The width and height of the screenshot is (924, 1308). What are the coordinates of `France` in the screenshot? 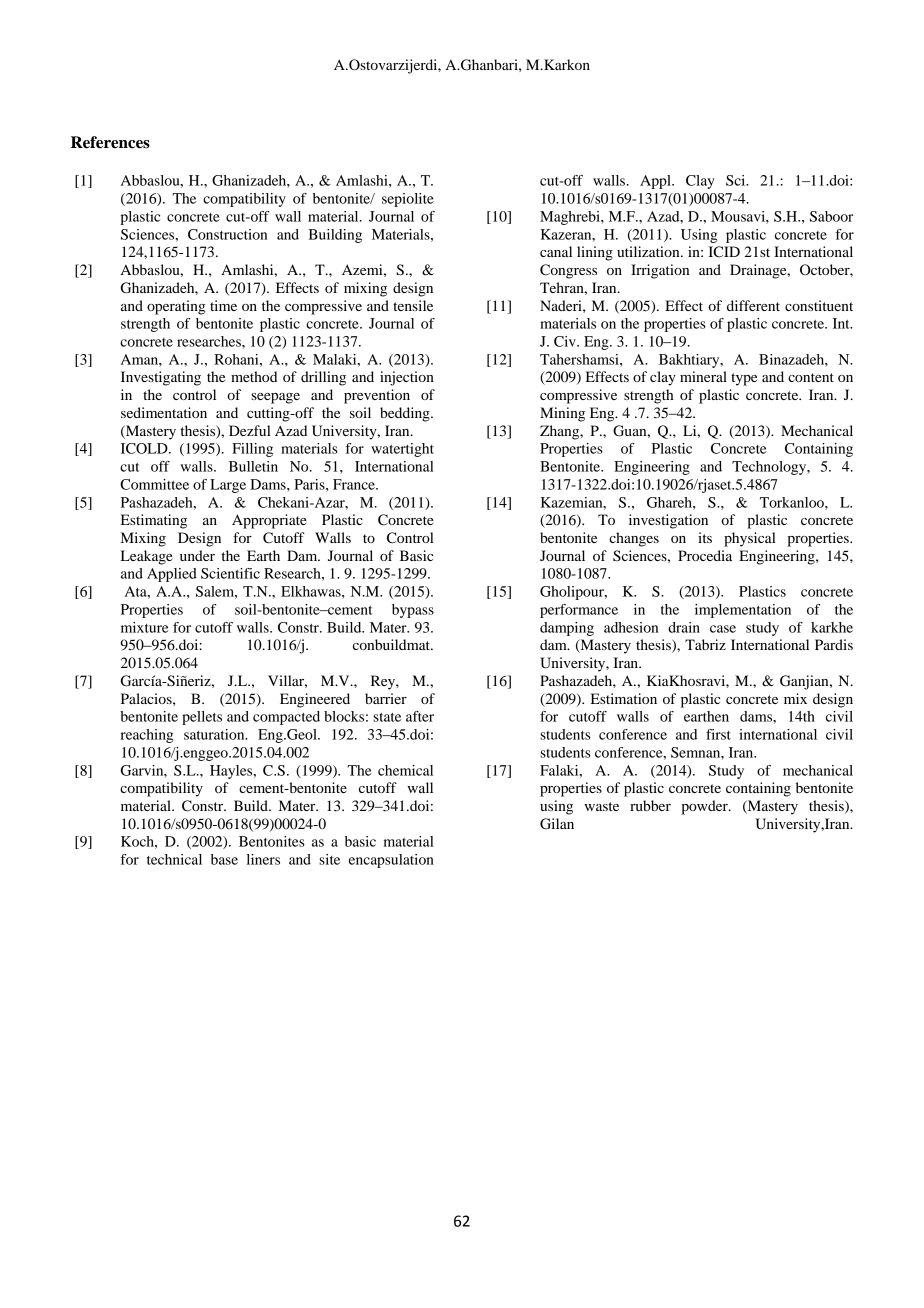 It's located at (355, 484).
